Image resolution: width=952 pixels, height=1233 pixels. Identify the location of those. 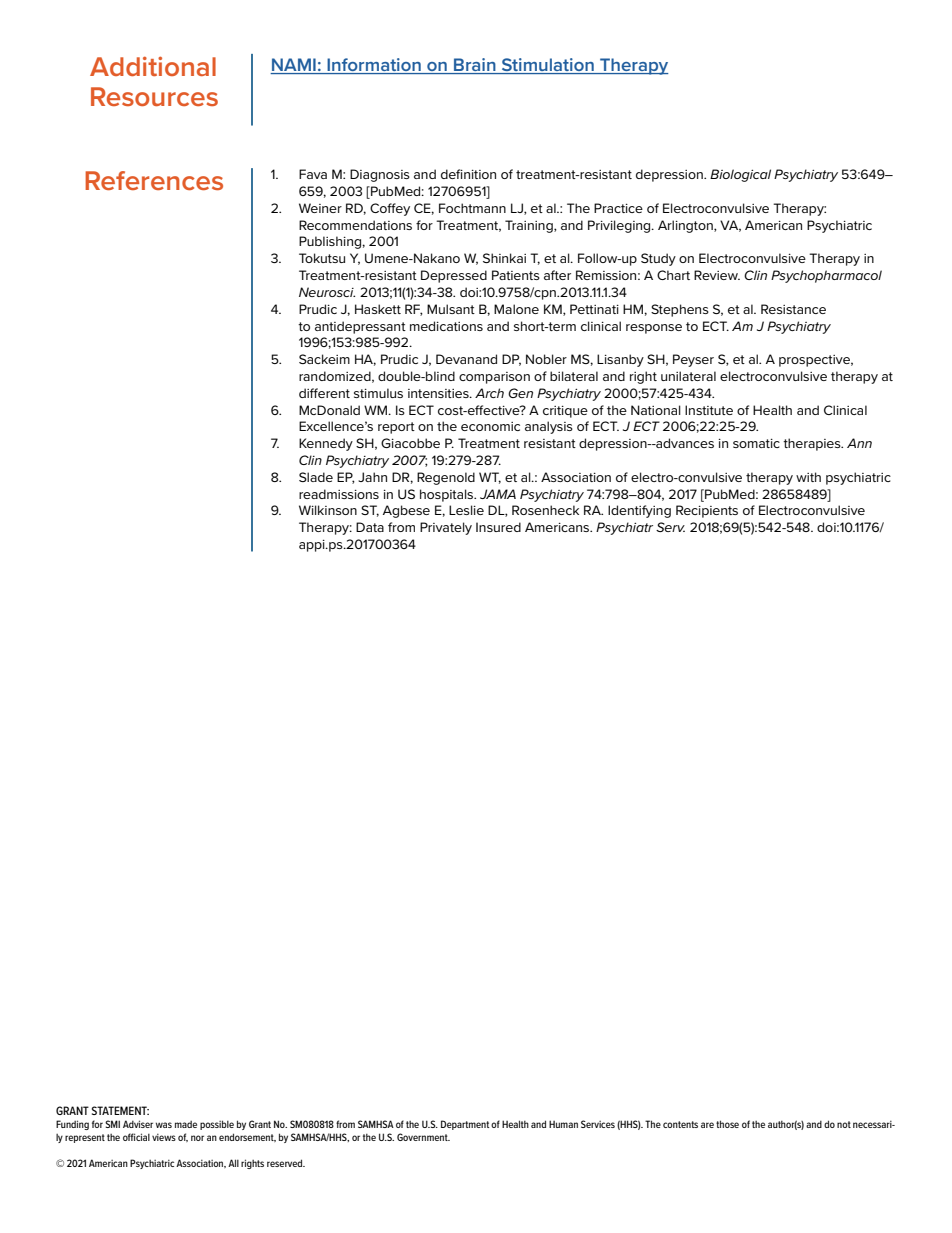
(727, 1124).
